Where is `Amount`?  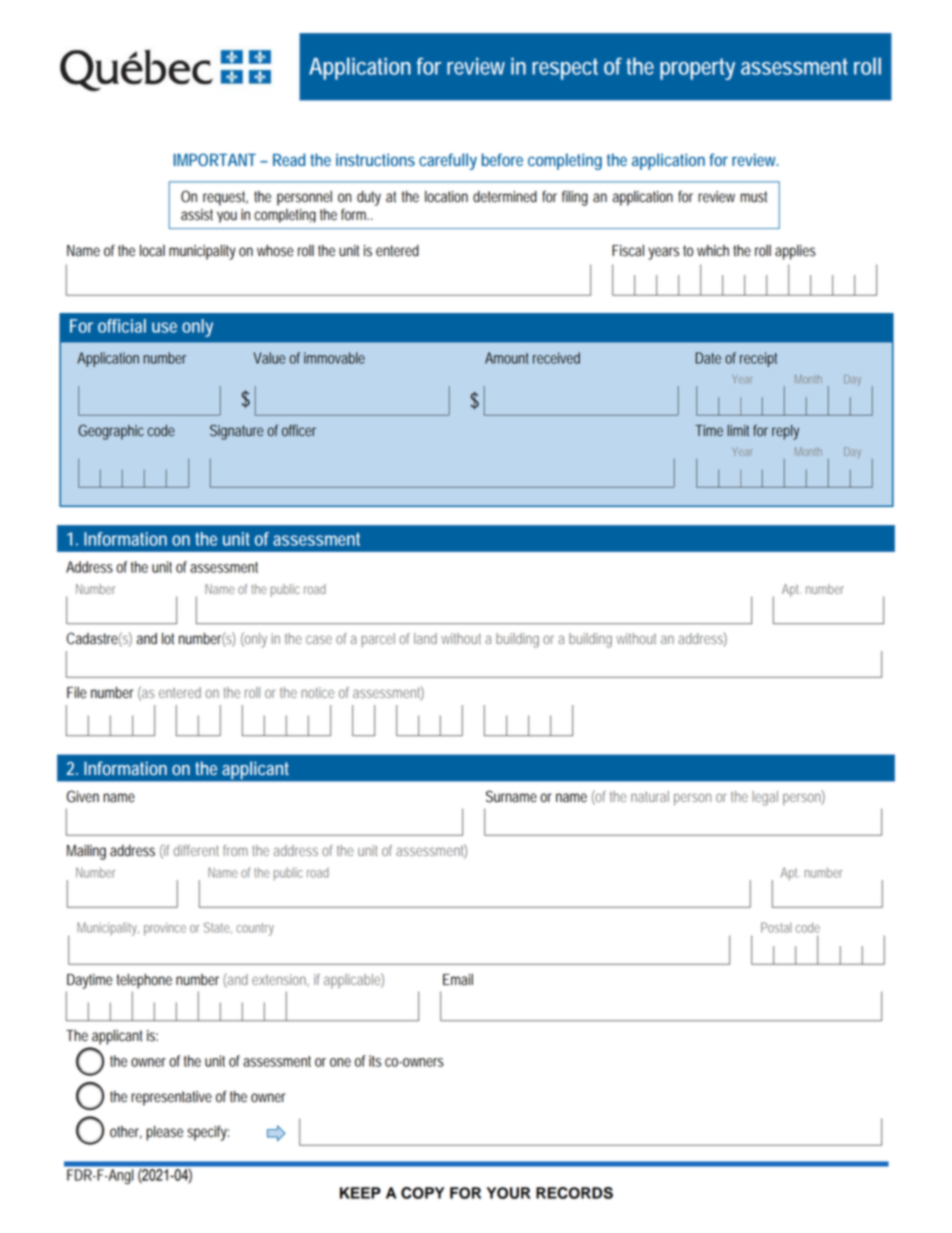 Amount is located at coordinates (507, 358).
